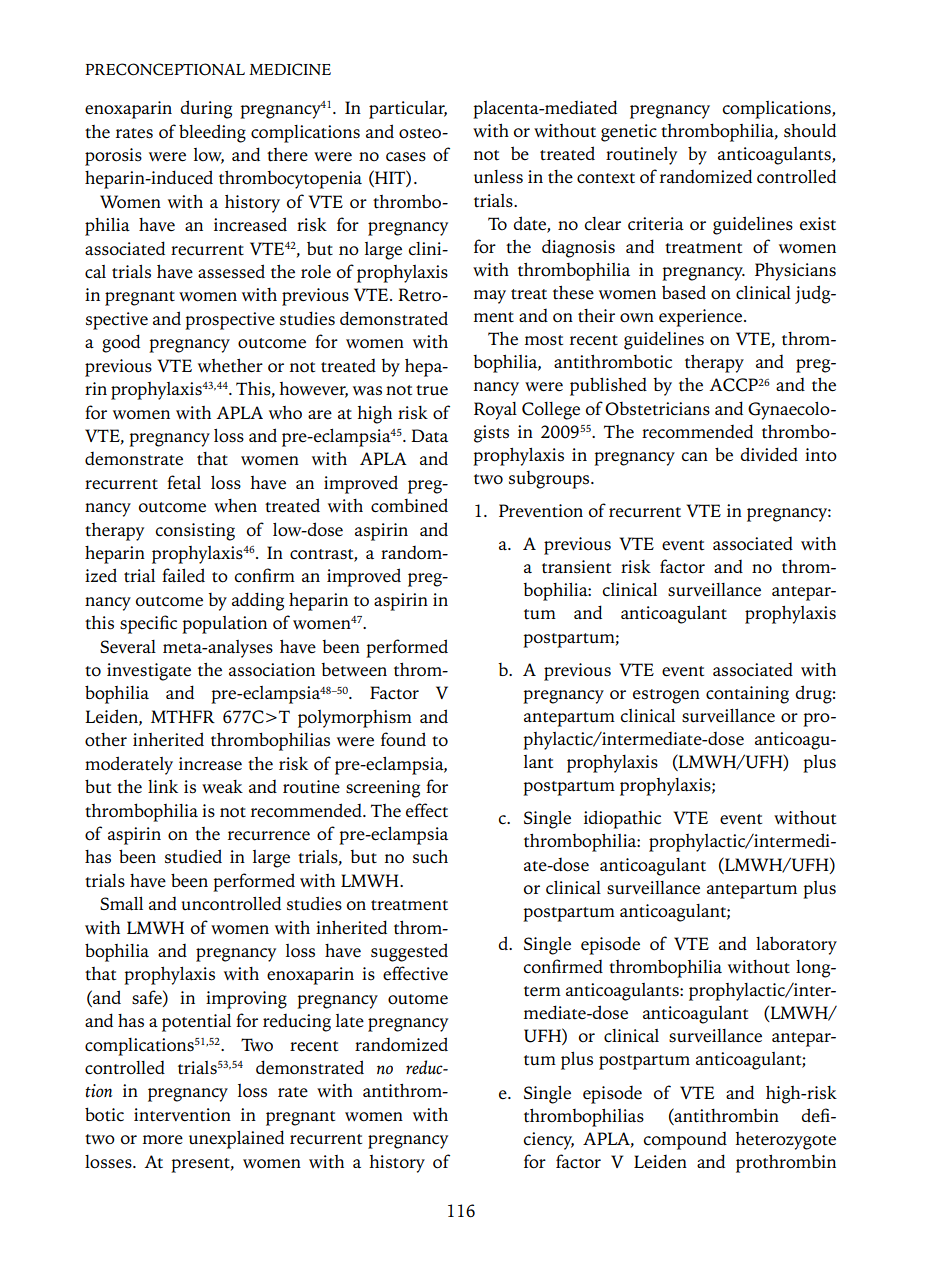 Image resolution: width=952 pixels, height=1278 pixels. What do you see at coordinates (206, 109) in the screenshot?
I see `during` at bounding box center [206, 109].
